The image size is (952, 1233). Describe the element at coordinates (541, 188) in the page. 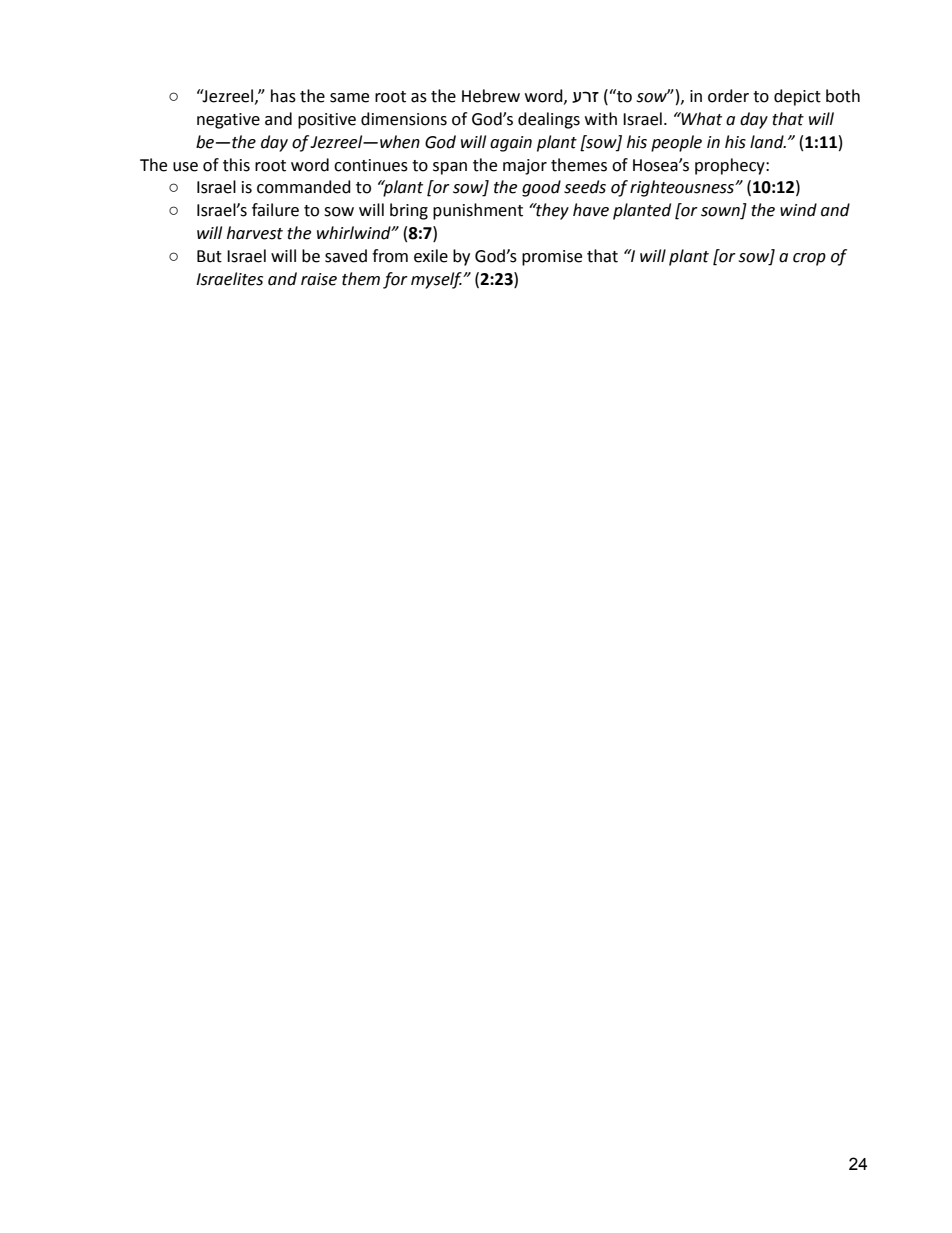

I see `good` at that location.
